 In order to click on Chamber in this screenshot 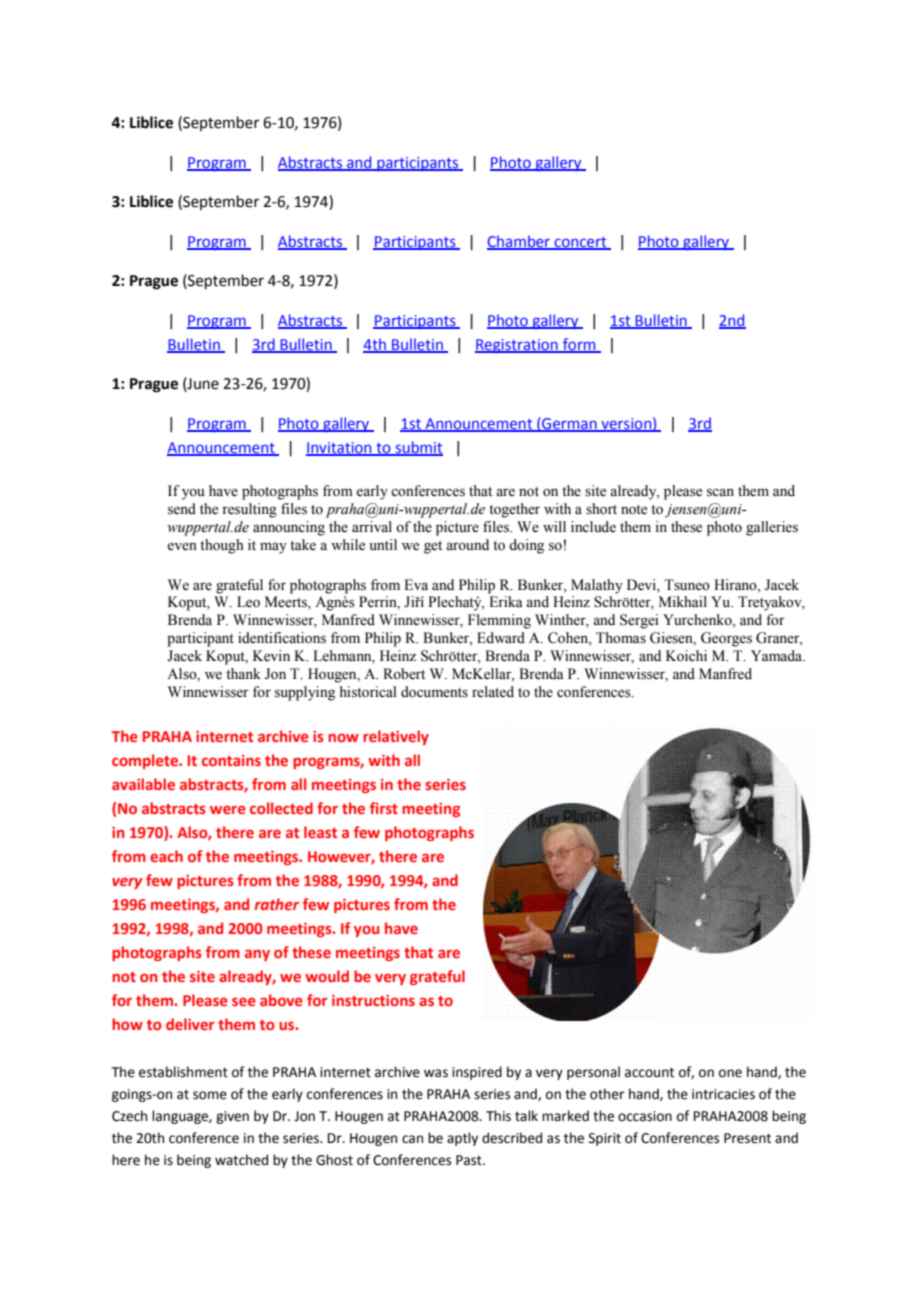, I will do `click(519, 242)`.
